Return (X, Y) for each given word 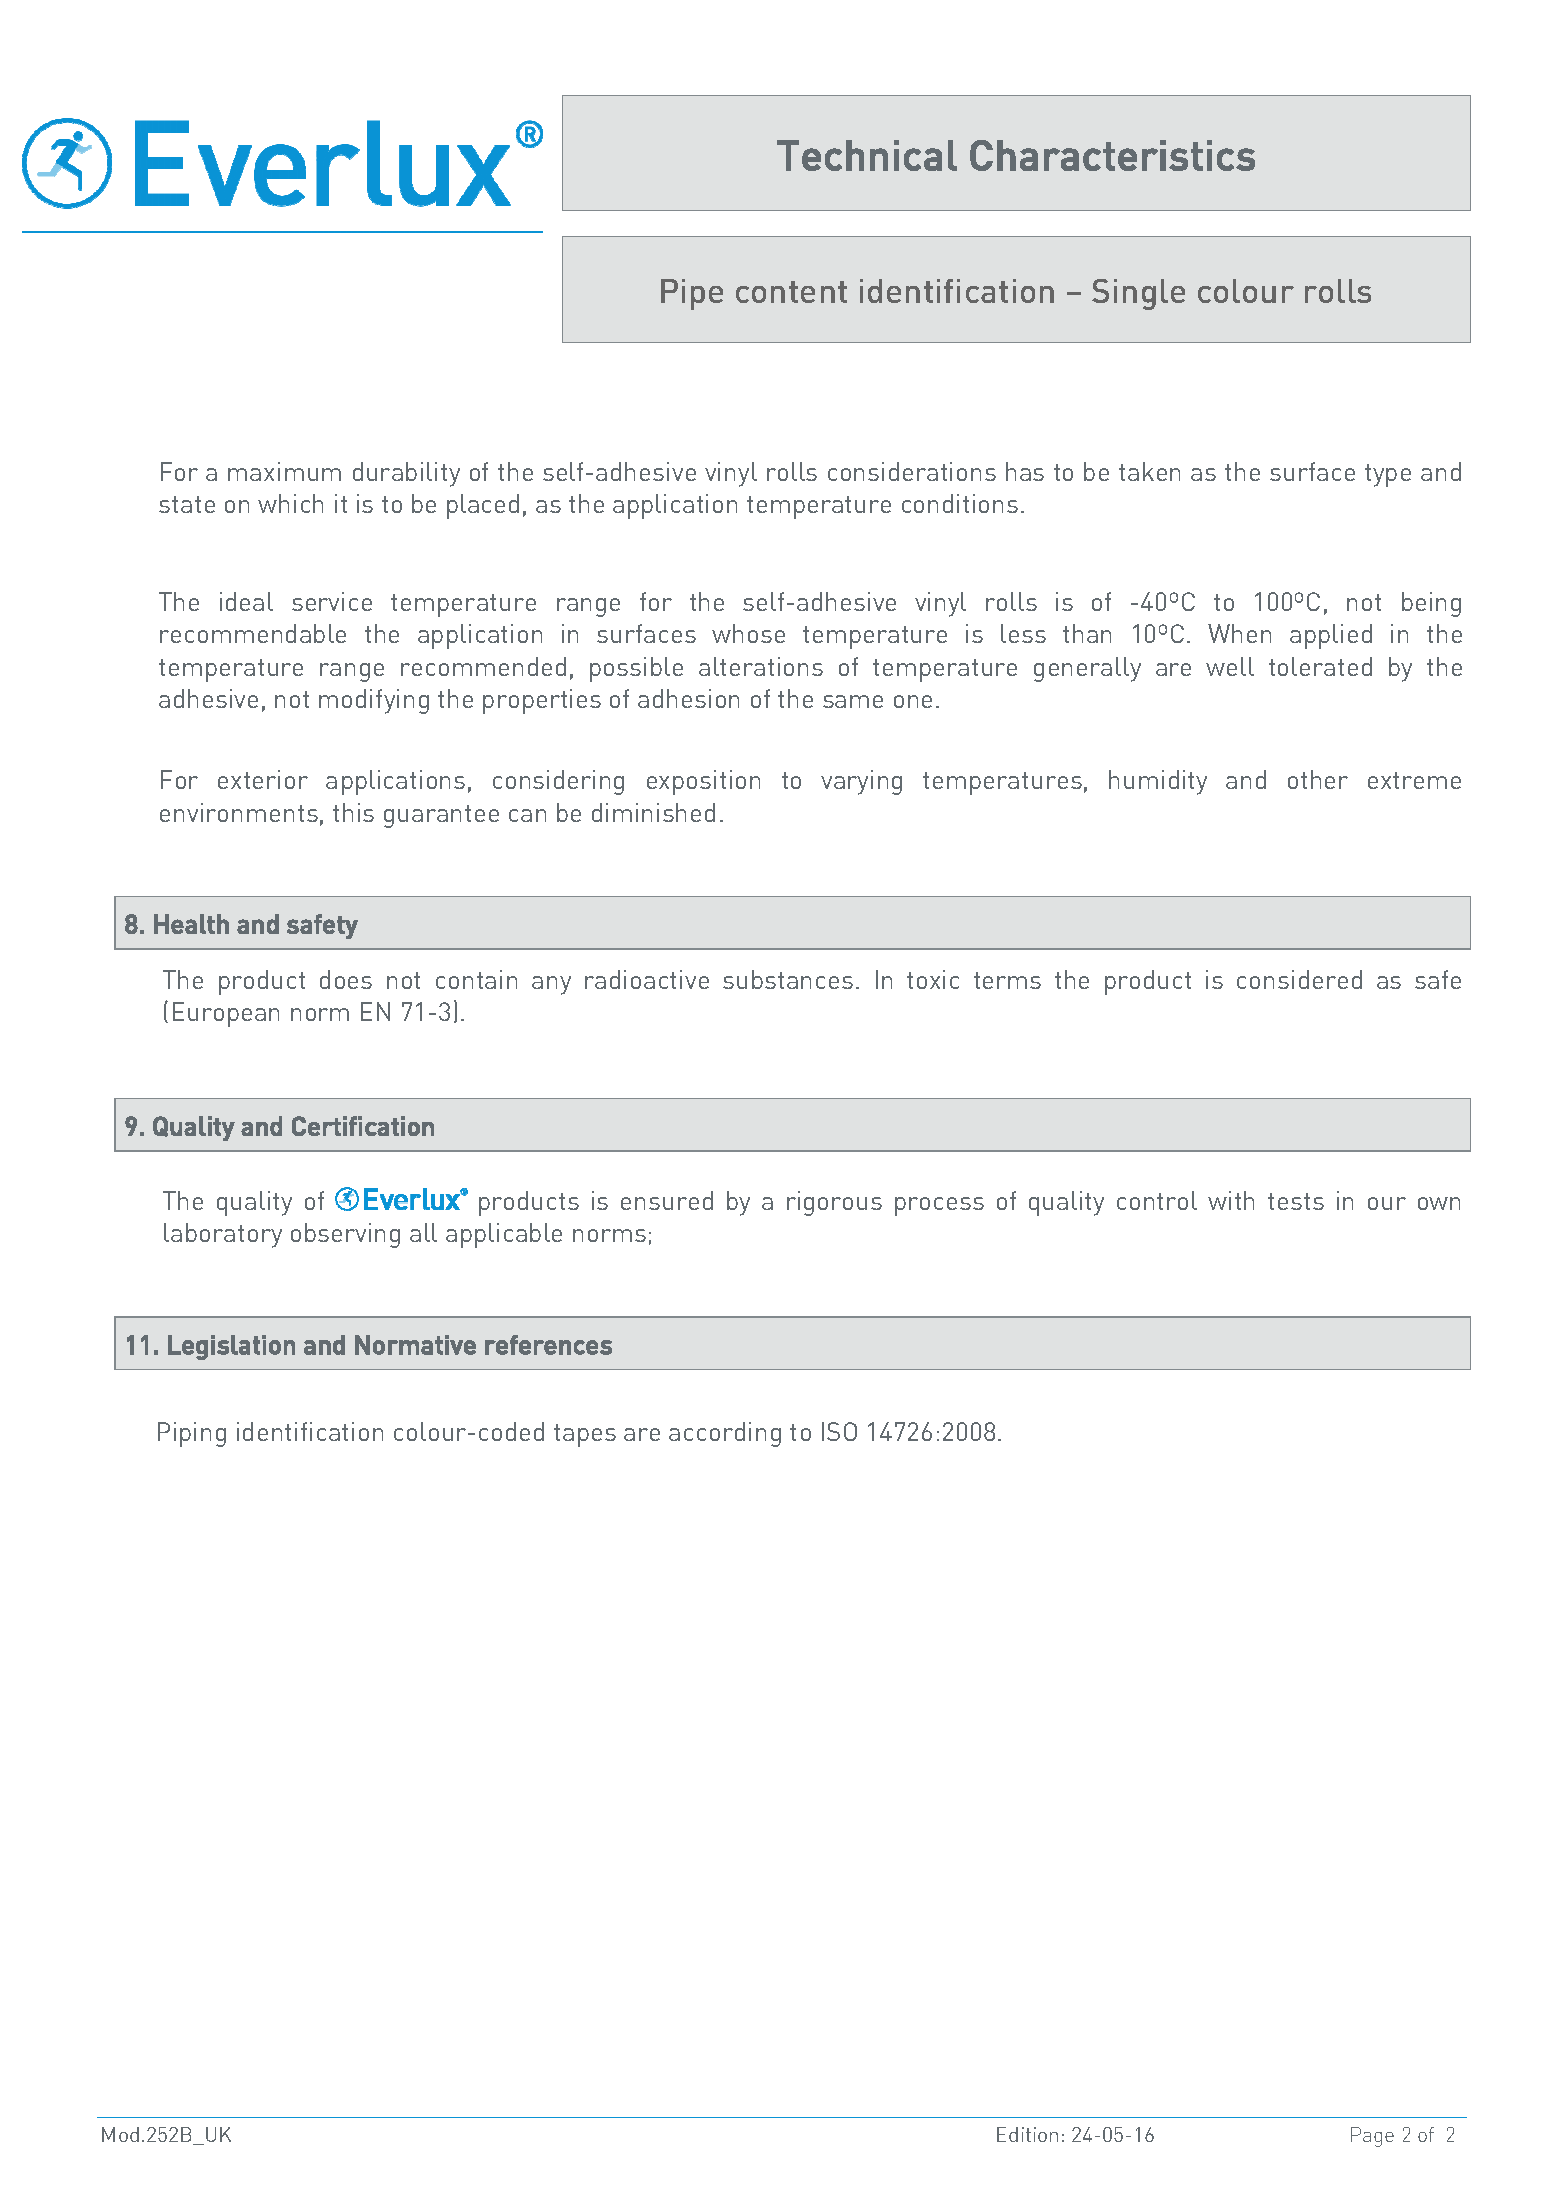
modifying (374, 701)
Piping (192, 1434)
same (853, 701)
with (1231, 1200)
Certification (363, 1126)
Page (1372, 2137)
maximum (284, 471)
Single (1138, 294)
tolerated (1320, 666)
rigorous (834, 1203)
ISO (839, 1431)
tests (1296, 1201)
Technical (867, 155)
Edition (1027, 2134)
